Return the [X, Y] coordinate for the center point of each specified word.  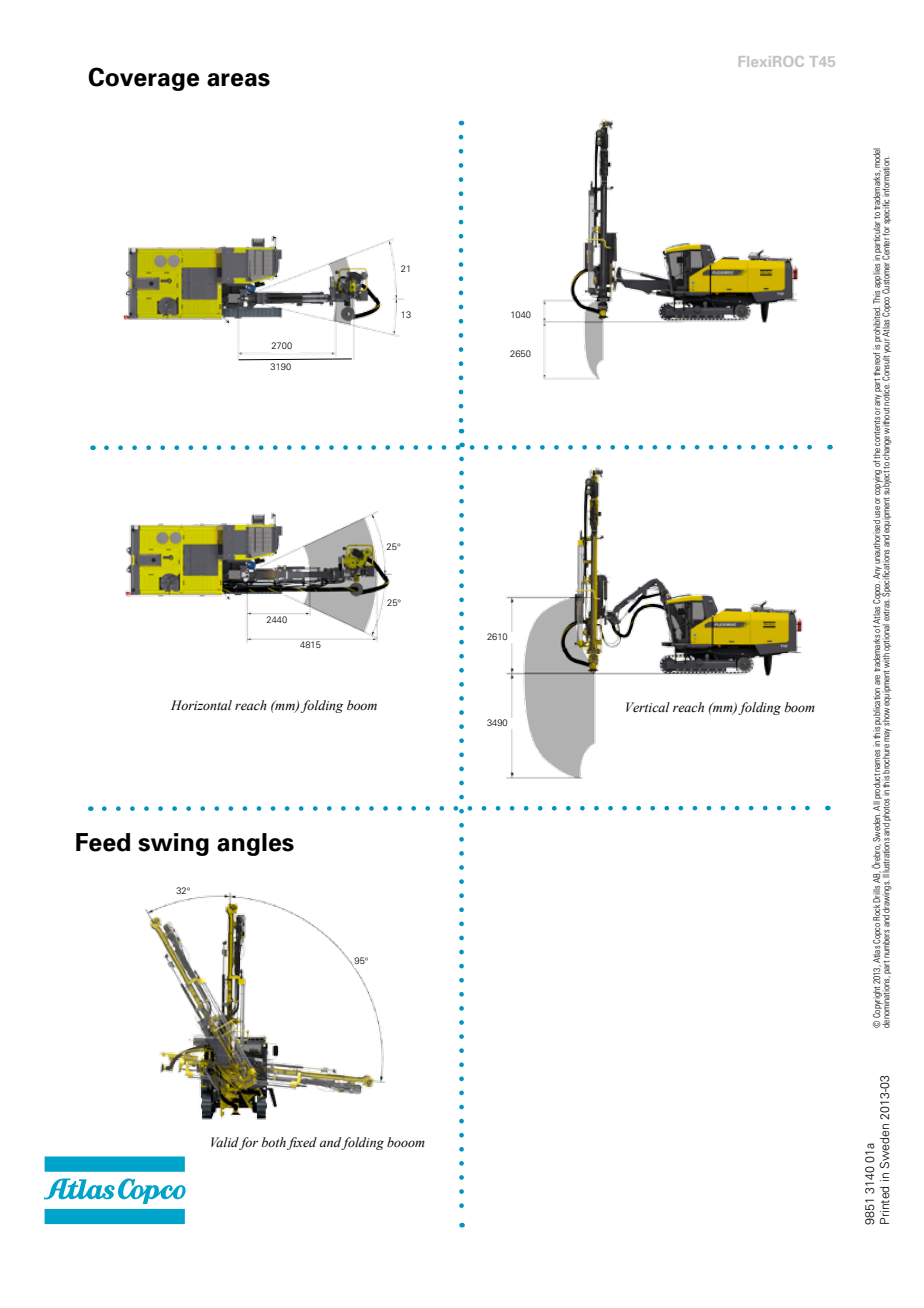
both [274, 1142]
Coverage [143, 79]
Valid [225, 1143]
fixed [302, 1143]
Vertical [648, 707]
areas [238, 80]
